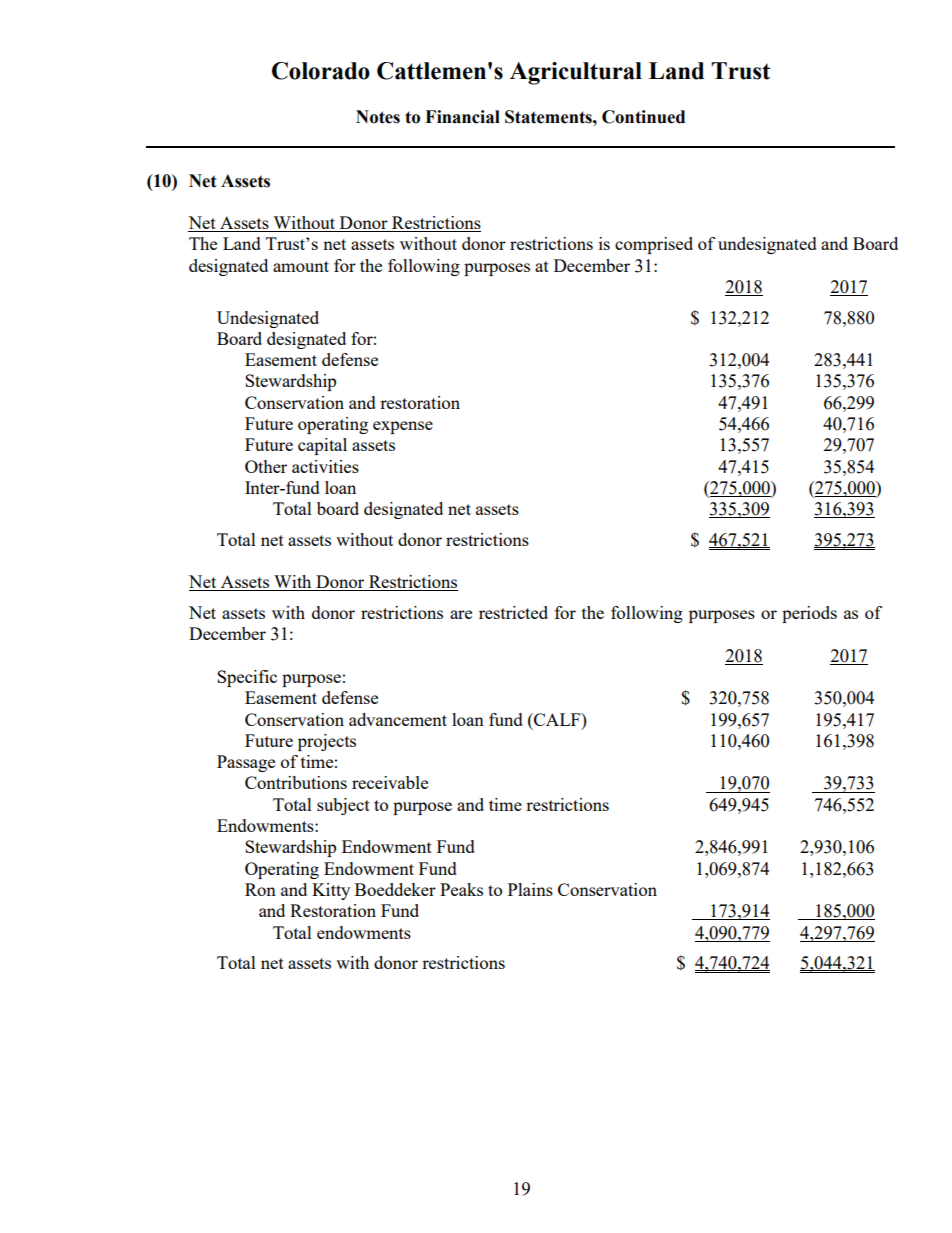  What do you see at coordinates (513, 612) in the page?
I see `restricted` at bounding box center [513, 612].
